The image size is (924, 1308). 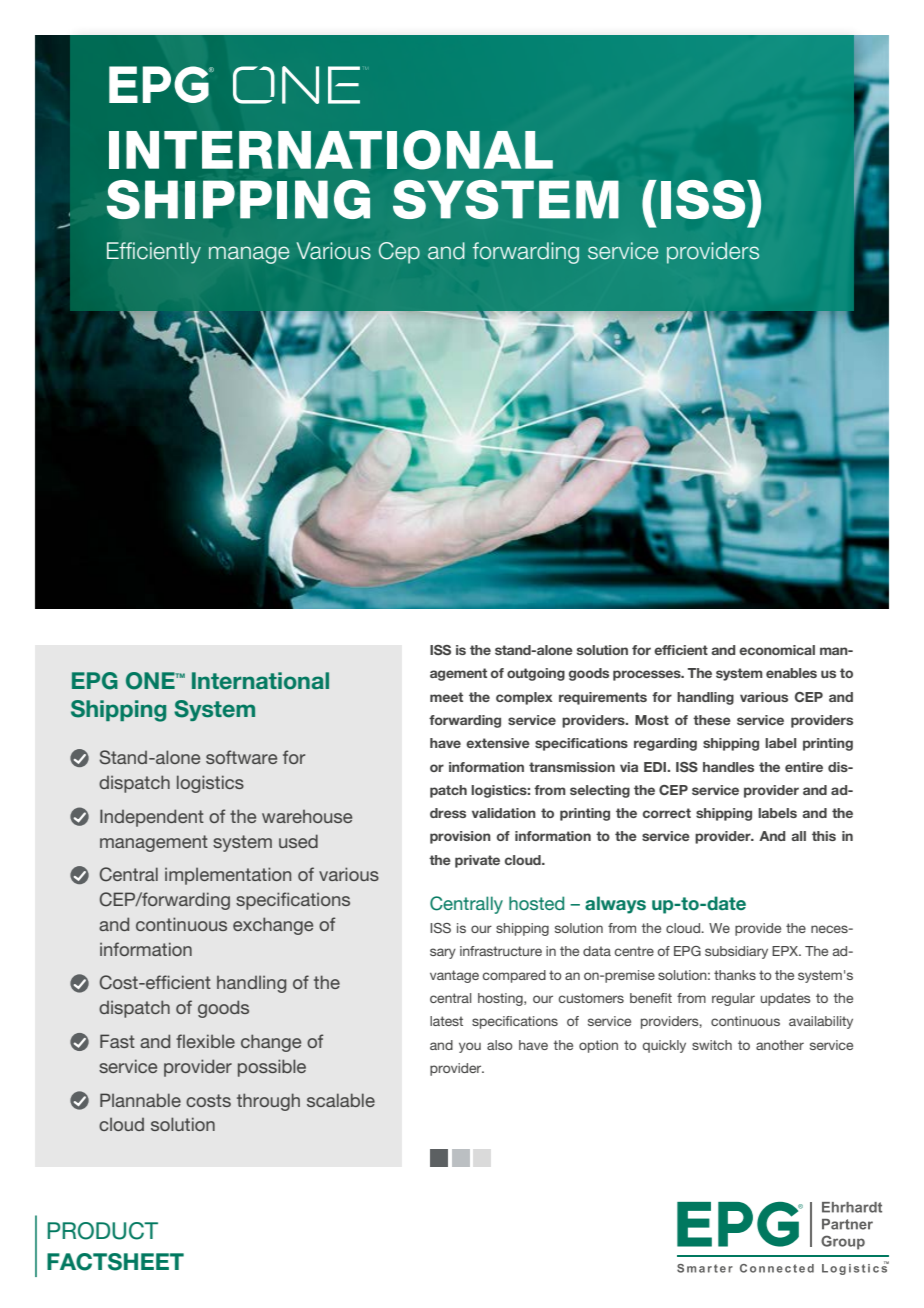 What do you see at coordinates (228, 876) in the document?
I see `implementation` at bounding box center [228, 876].
